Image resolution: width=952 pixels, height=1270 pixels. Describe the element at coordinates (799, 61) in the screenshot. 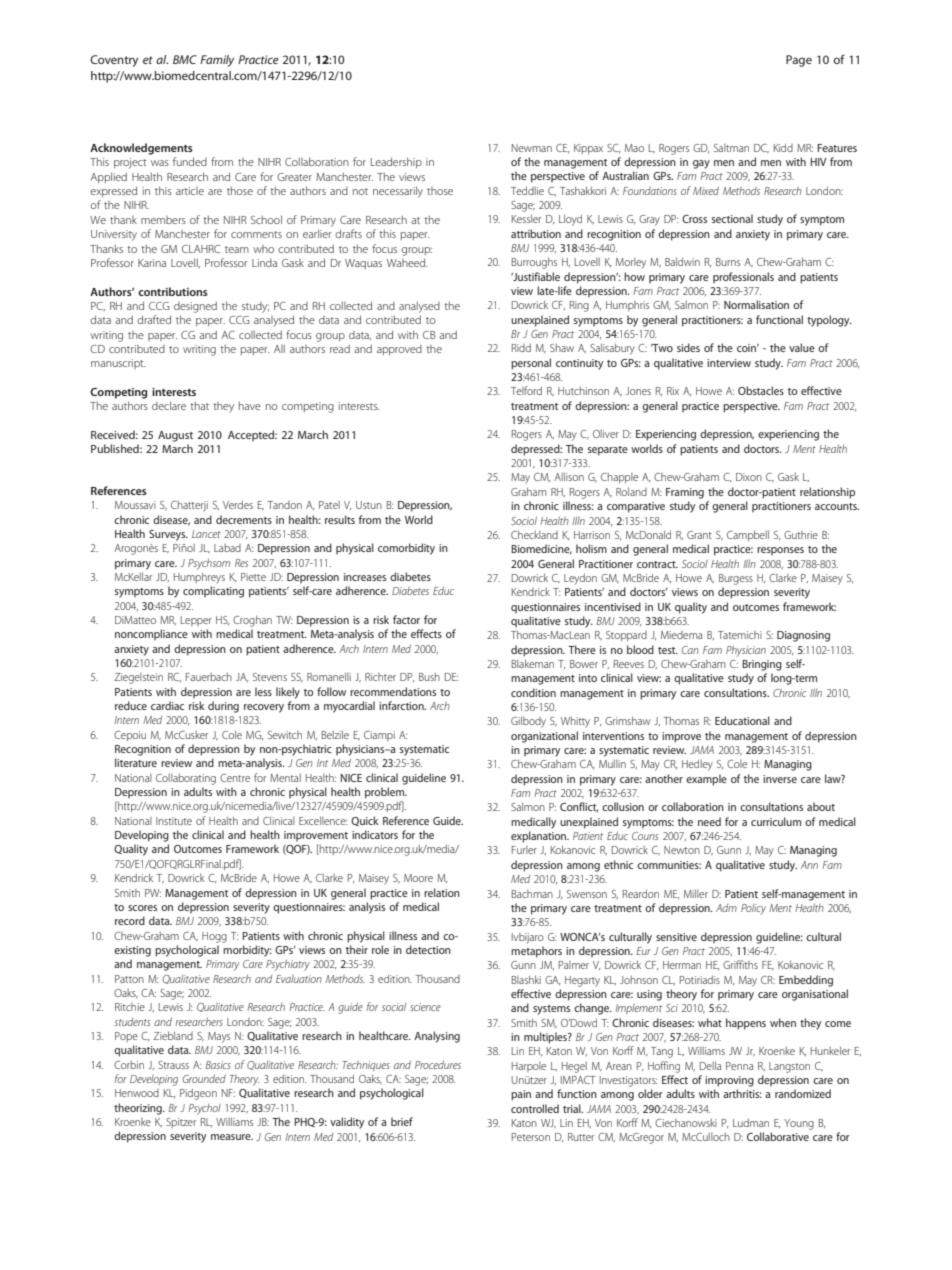

I see `Page` at that location.
